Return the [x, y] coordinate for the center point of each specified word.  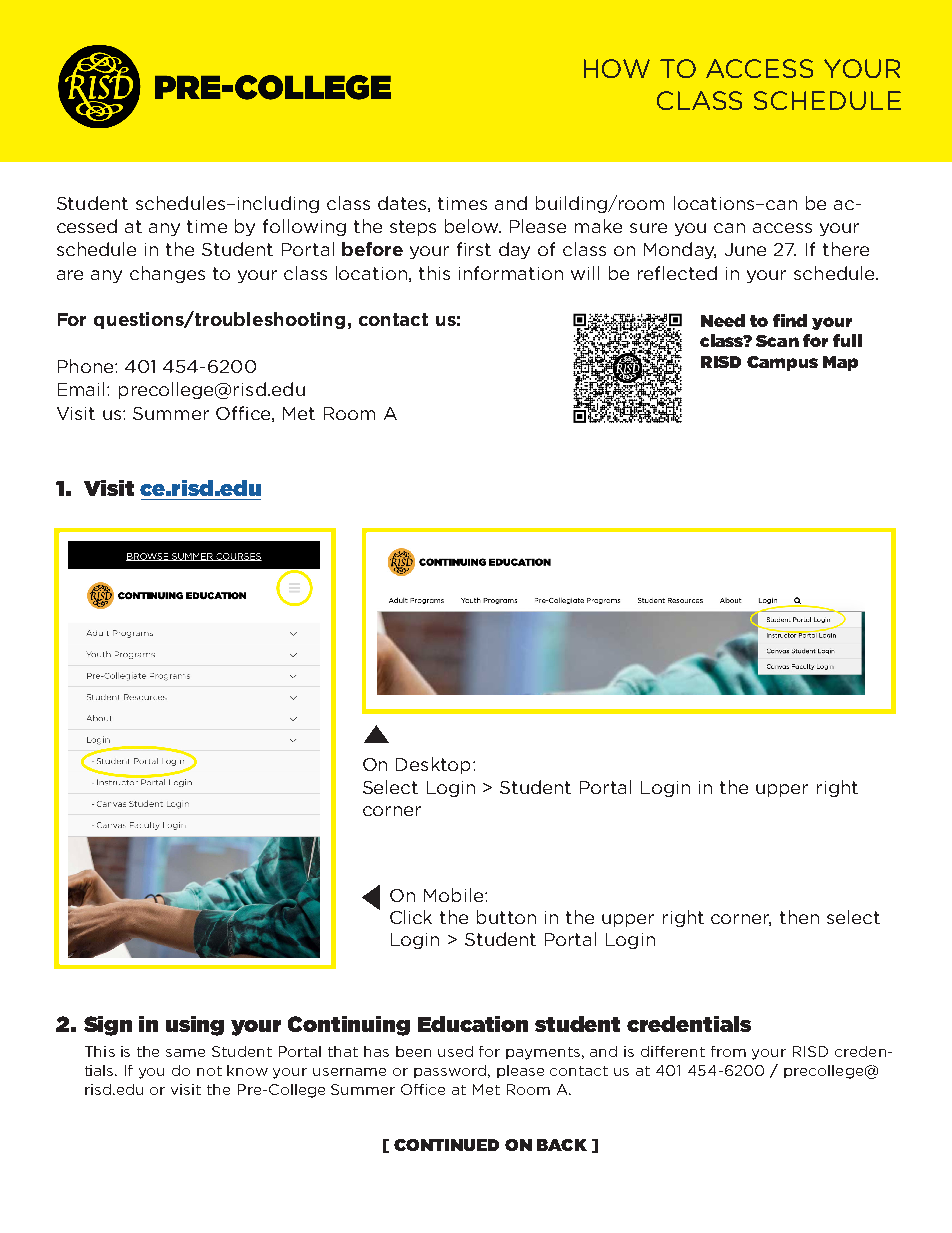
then [799, 917]
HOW [617, 68]
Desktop [433, 765]
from [728, 1051]
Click [411, 917]
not [209, 1071]
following [304, 227]
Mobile [453, 895]
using [195, 1026]
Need [723, 320]
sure [648, 228]
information [511, 273]
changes [167, 274]
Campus [782, 363]
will [585, 273]
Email [83, 389]
